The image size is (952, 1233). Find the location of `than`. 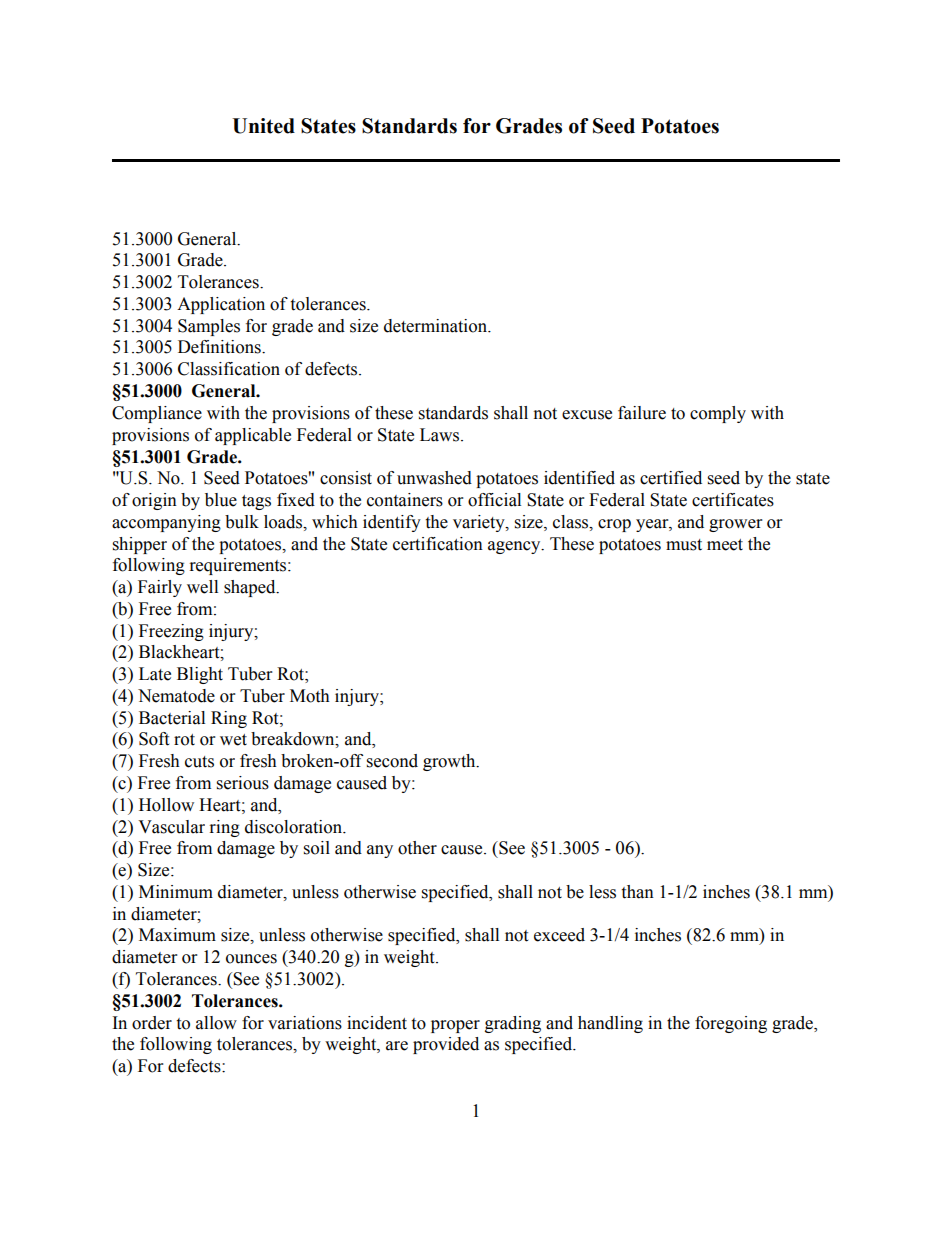

than is located at coordinates (637, 892).
